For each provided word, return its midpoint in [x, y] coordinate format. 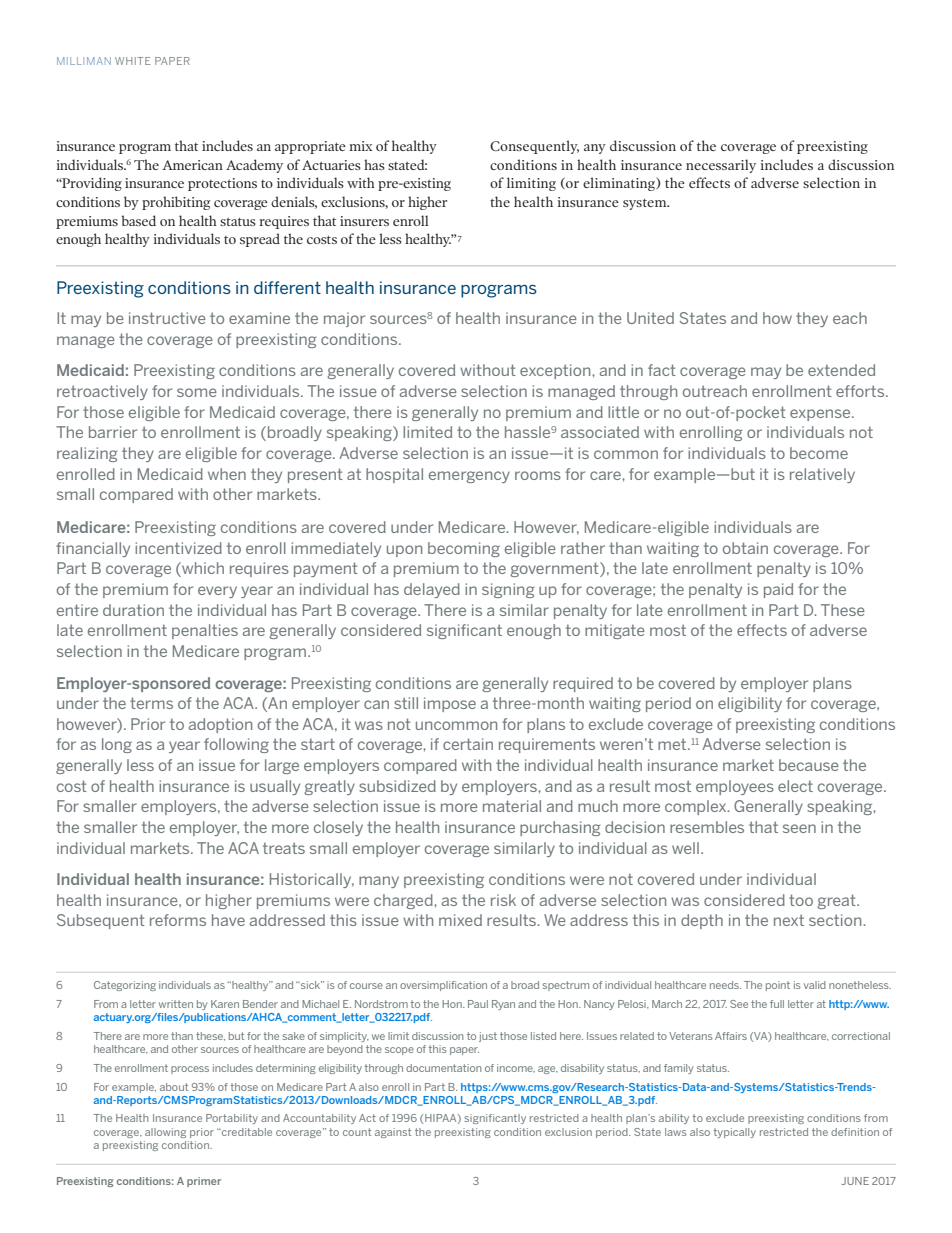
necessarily [721, 166]
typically [734, 1133]
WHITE [132, 61]
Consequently [534, 147]
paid [778, 590]
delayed [432, 590]
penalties [205, 631]
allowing [165, 1133]
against [393, 1133]
